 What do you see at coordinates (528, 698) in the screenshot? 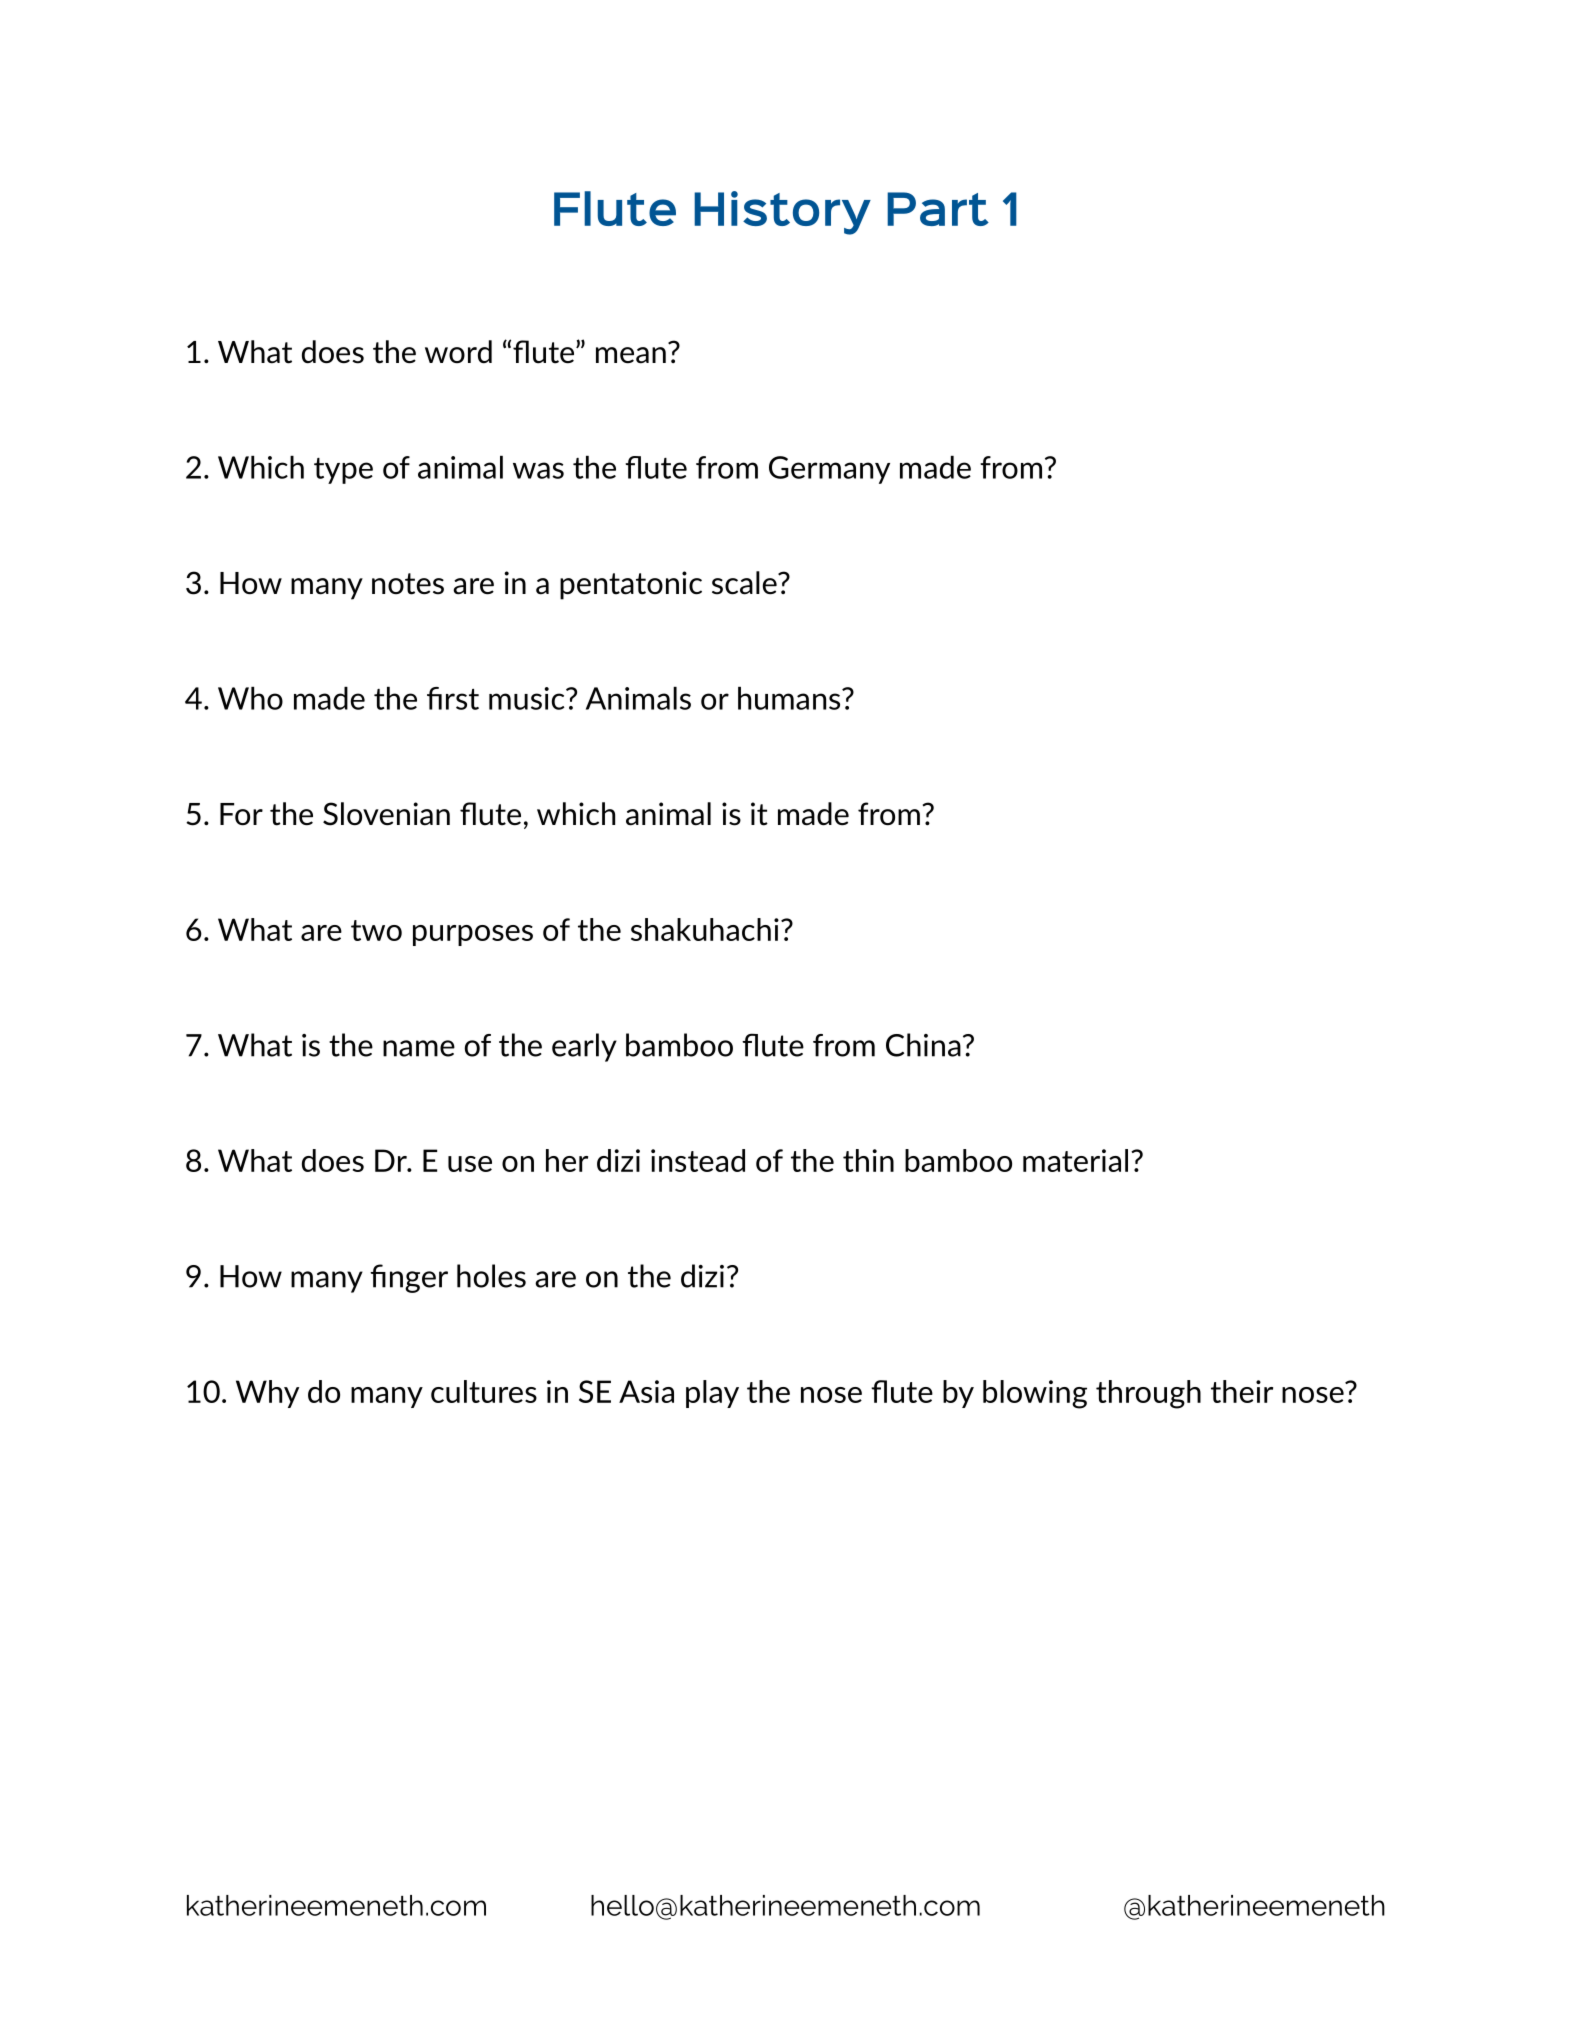
I see `music` at bounding box center [528, 698].
